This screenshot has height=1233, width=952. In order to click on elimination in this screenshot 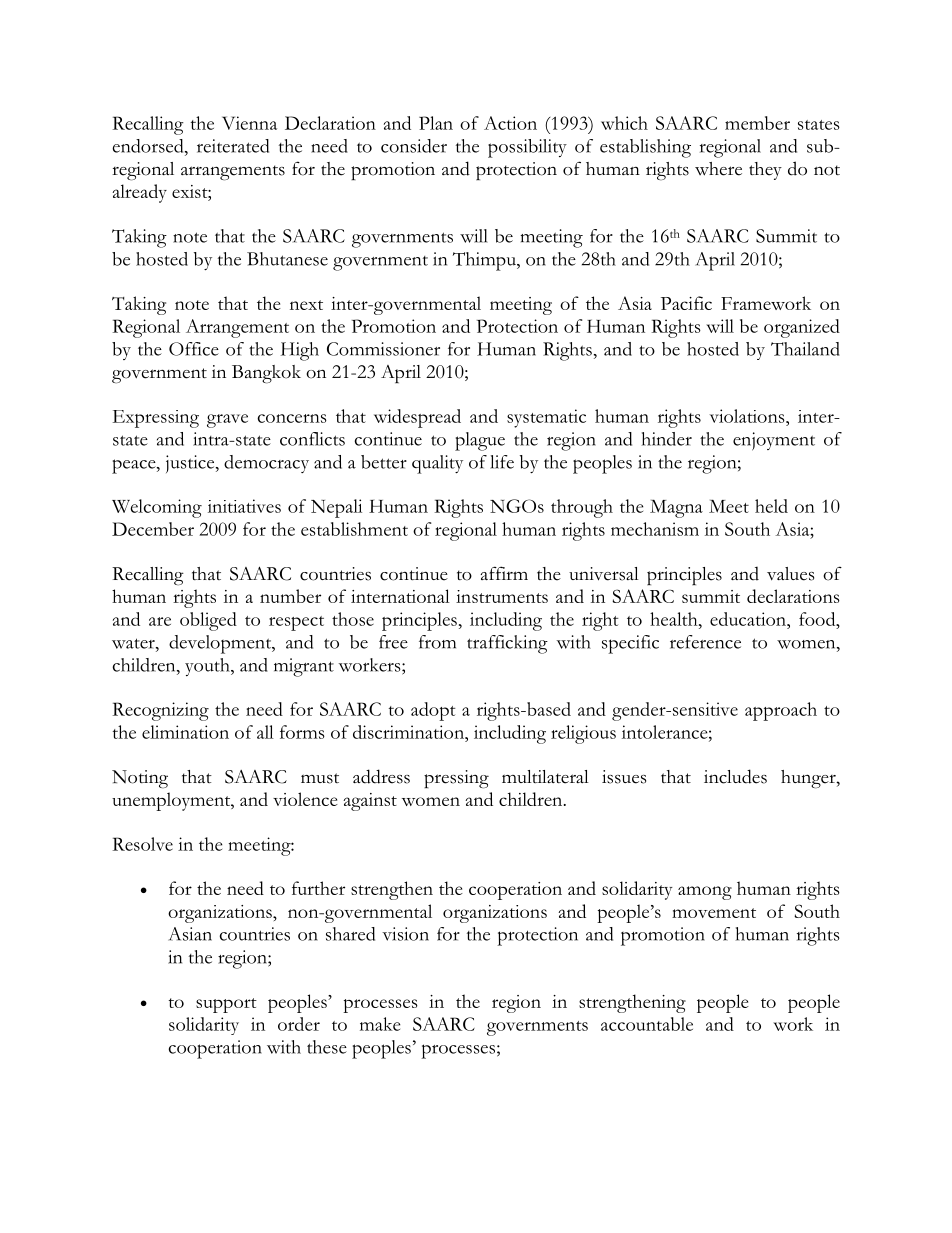, I will do `click(185, 732)`.
